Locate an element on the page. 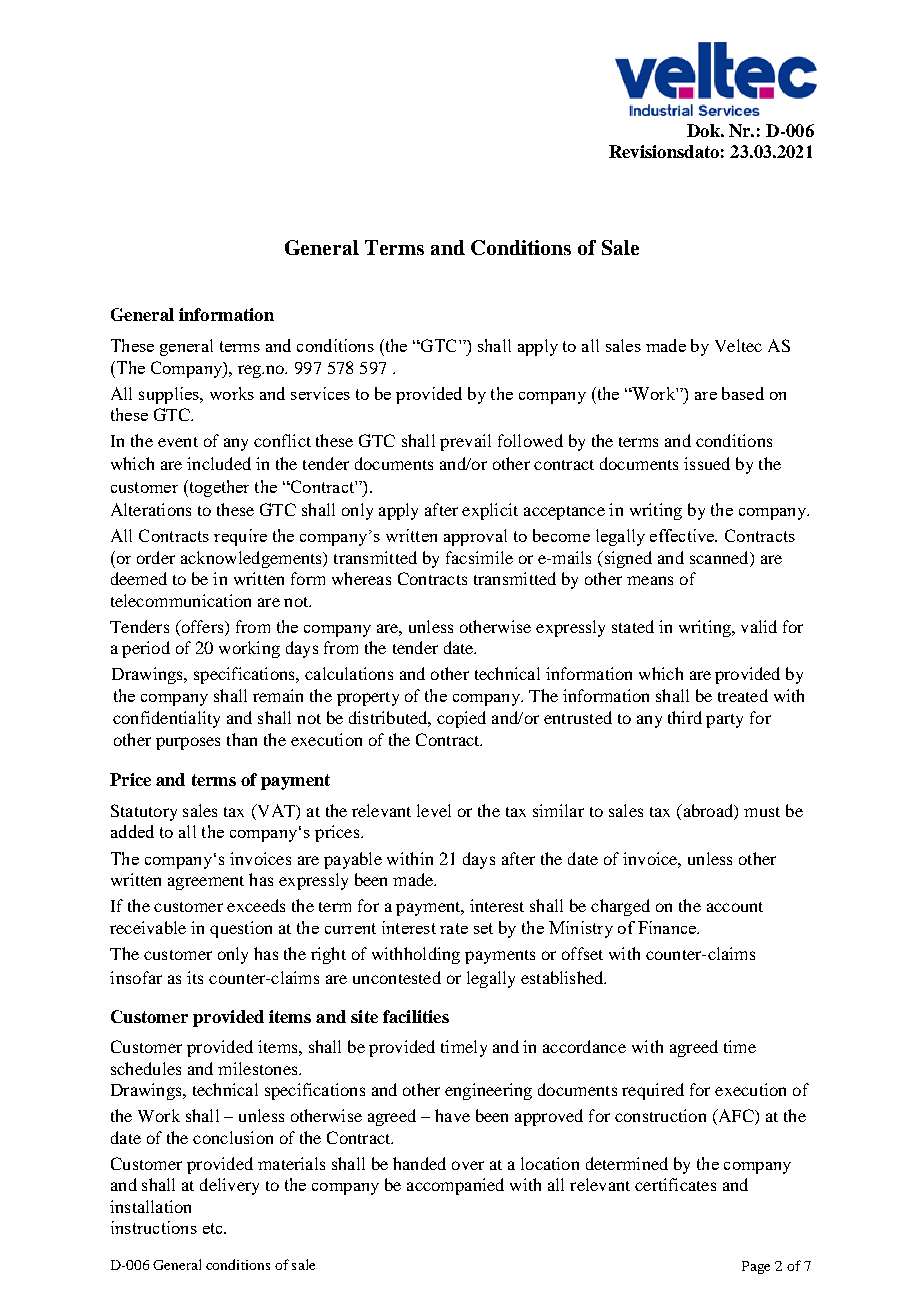 This image has height=1308, width=924. event is located at coordinates (178, 442).
